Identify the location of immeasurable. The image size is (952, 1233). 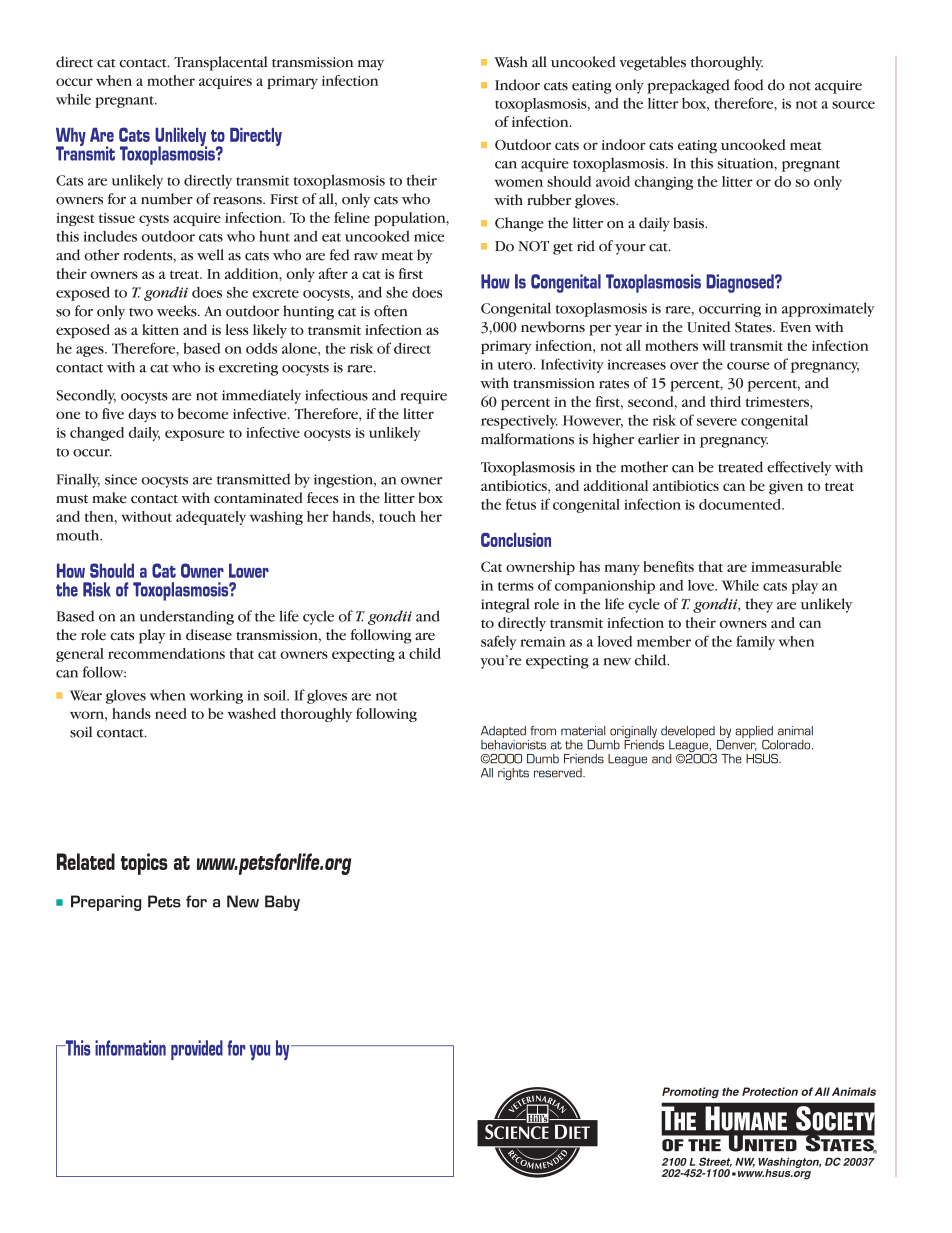
(796, 566).
